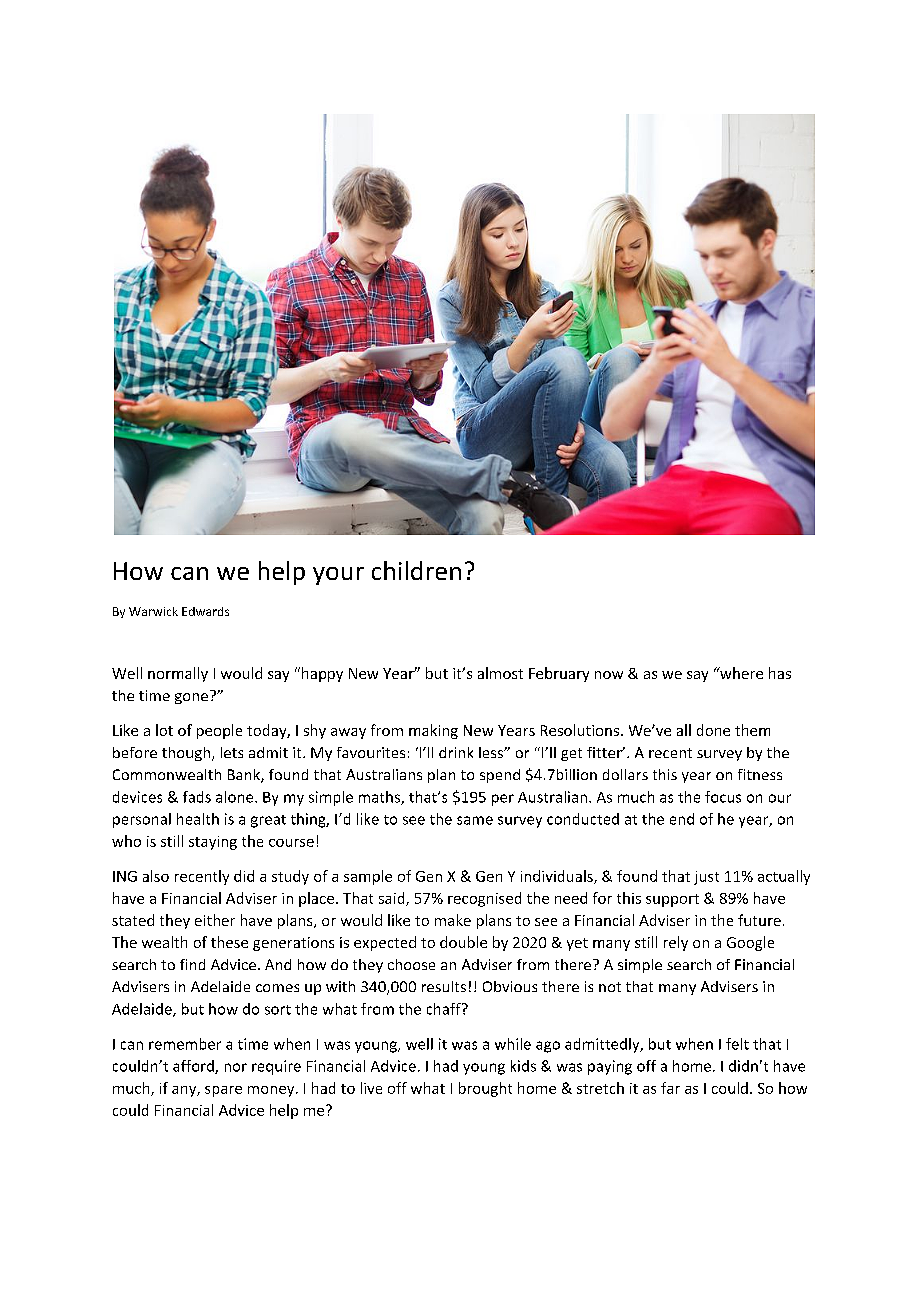 This image has width=924, height=1308. Describe the element at coordinates (713, 730) in the image. I see `done` at that location.
